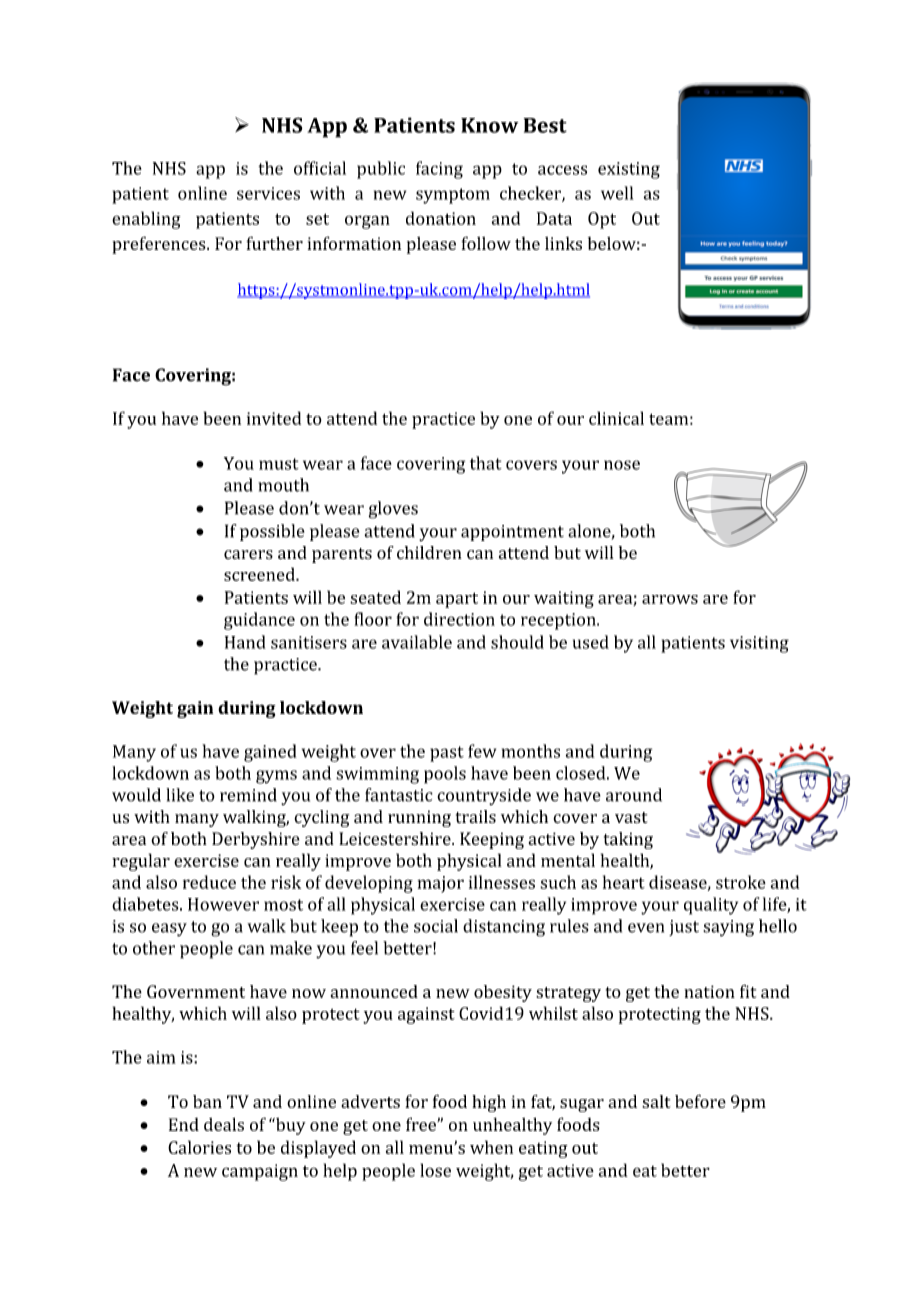 Image resolution: width=924 pixels, height=1308 pixels. What do you see at coordinates (439, 170) in the page?
I see `facing` at bounding box center [439, 170].
